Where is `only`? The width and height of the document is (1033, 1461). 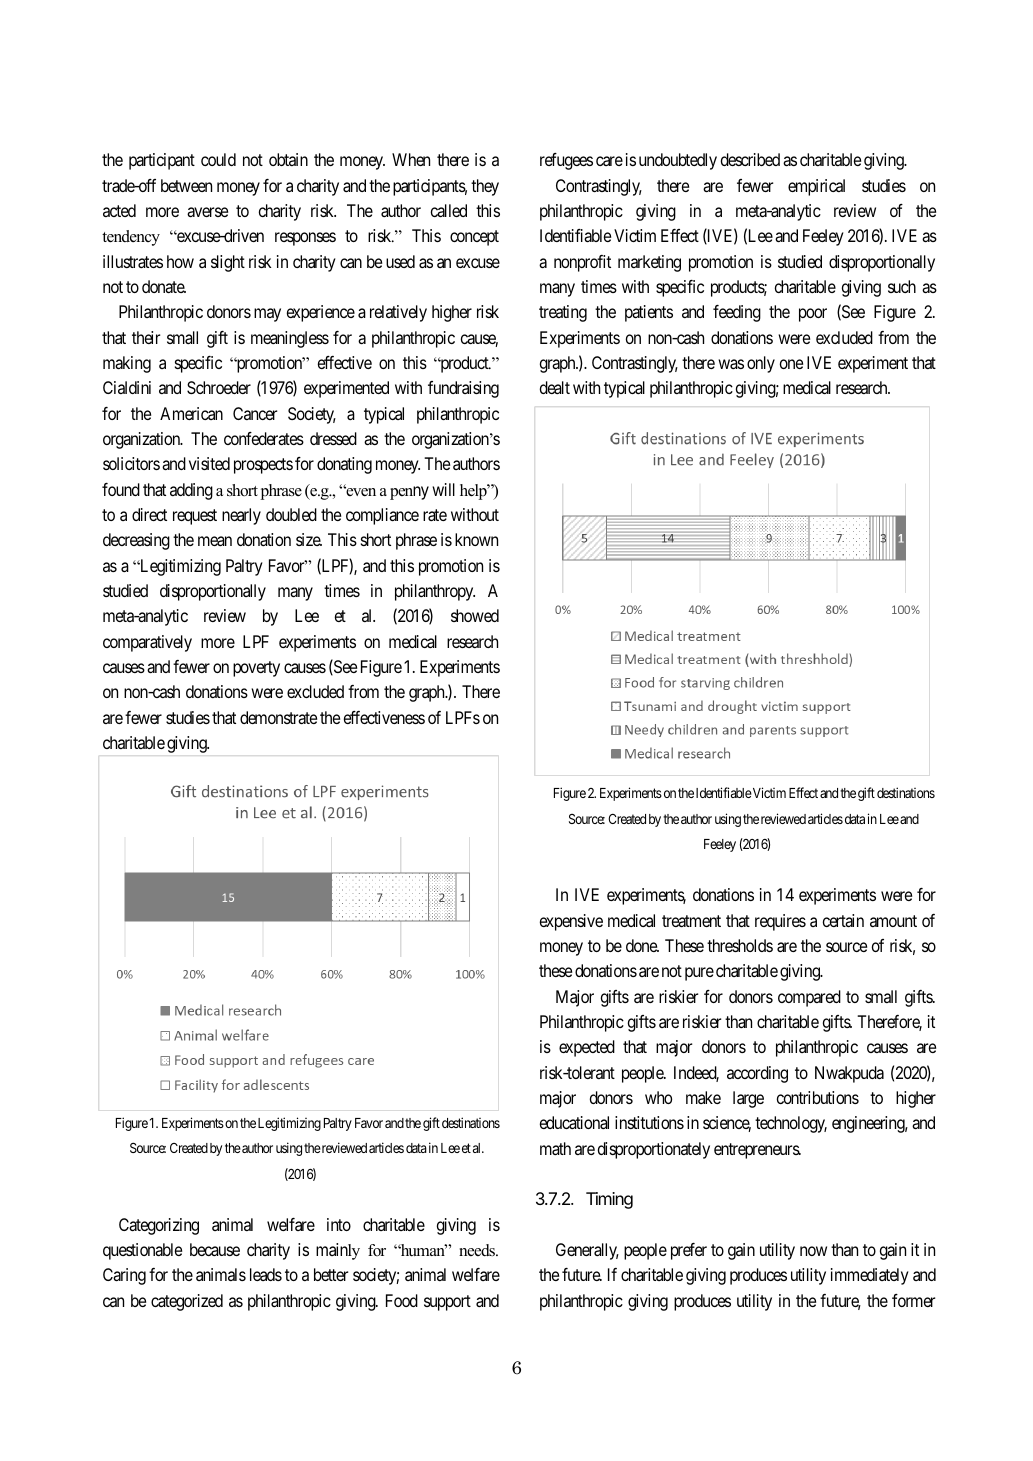
only is located at coordinates (761, 364).
